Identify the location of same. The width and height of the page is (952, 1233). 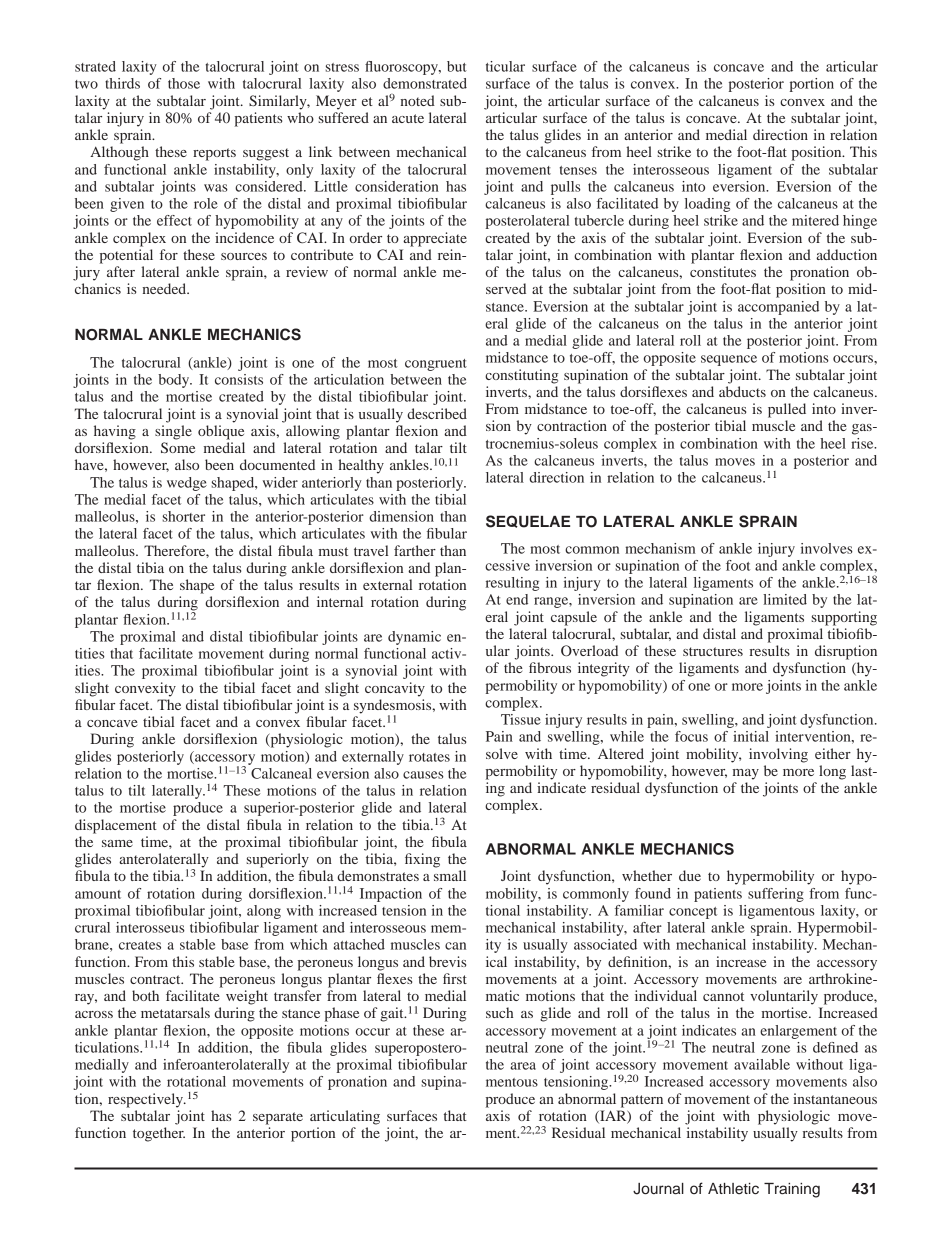
(117, 843).
